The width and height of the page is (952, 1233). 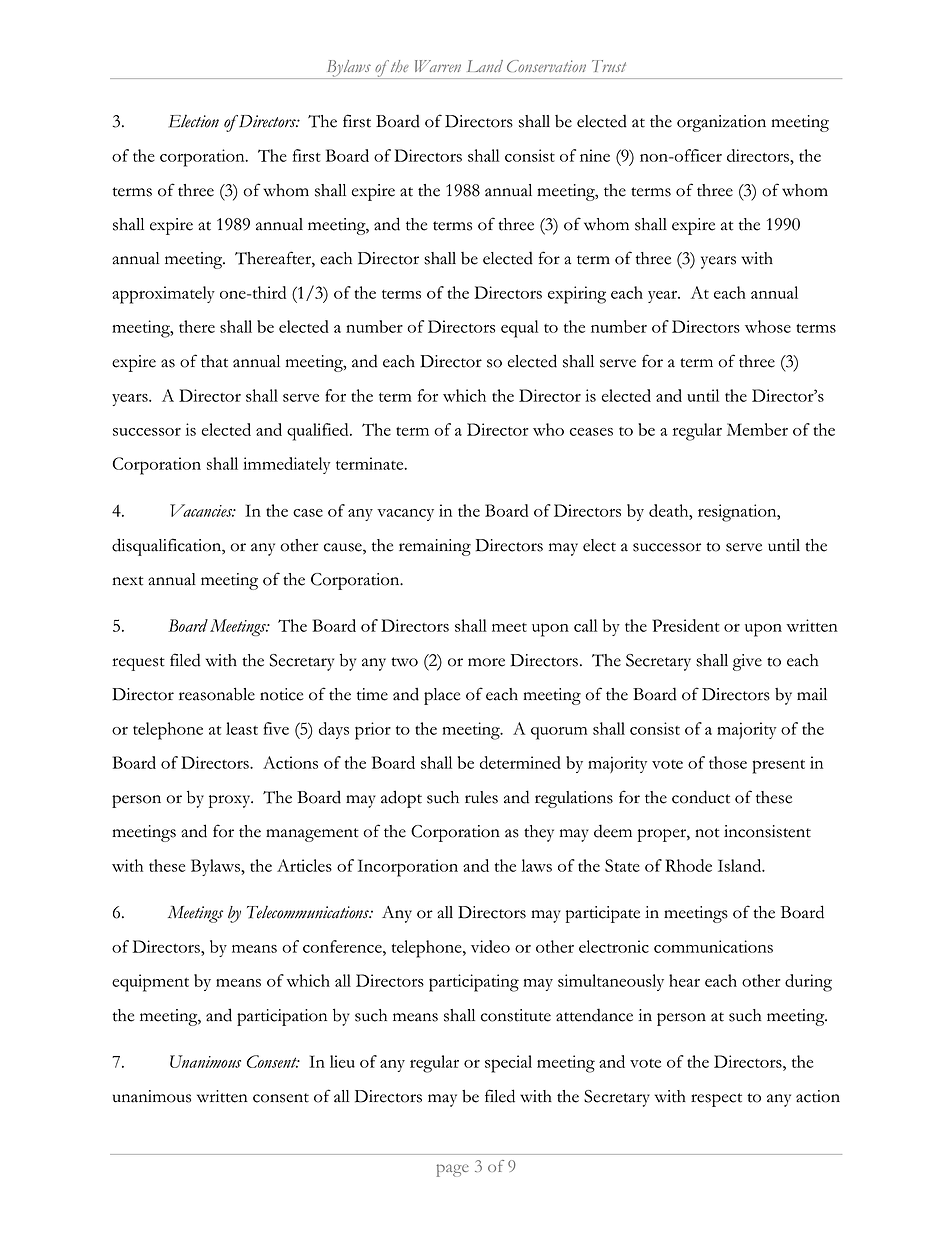 What do you see at coordinates (688, 865) in the page?
I see `Rhode` at bounding box center [688, 865].
